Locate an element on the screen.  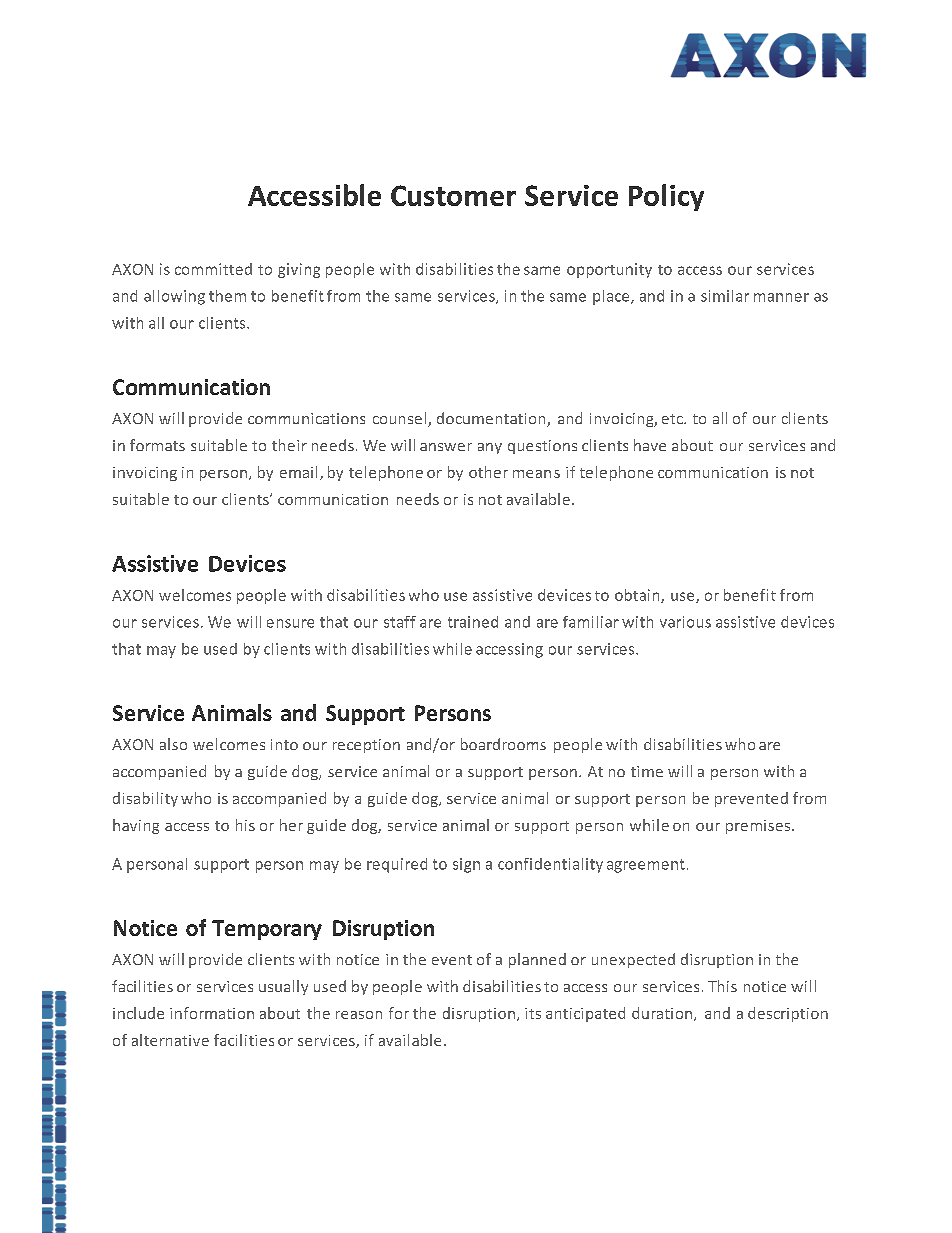
its is located at coordinates (533, 1013).
